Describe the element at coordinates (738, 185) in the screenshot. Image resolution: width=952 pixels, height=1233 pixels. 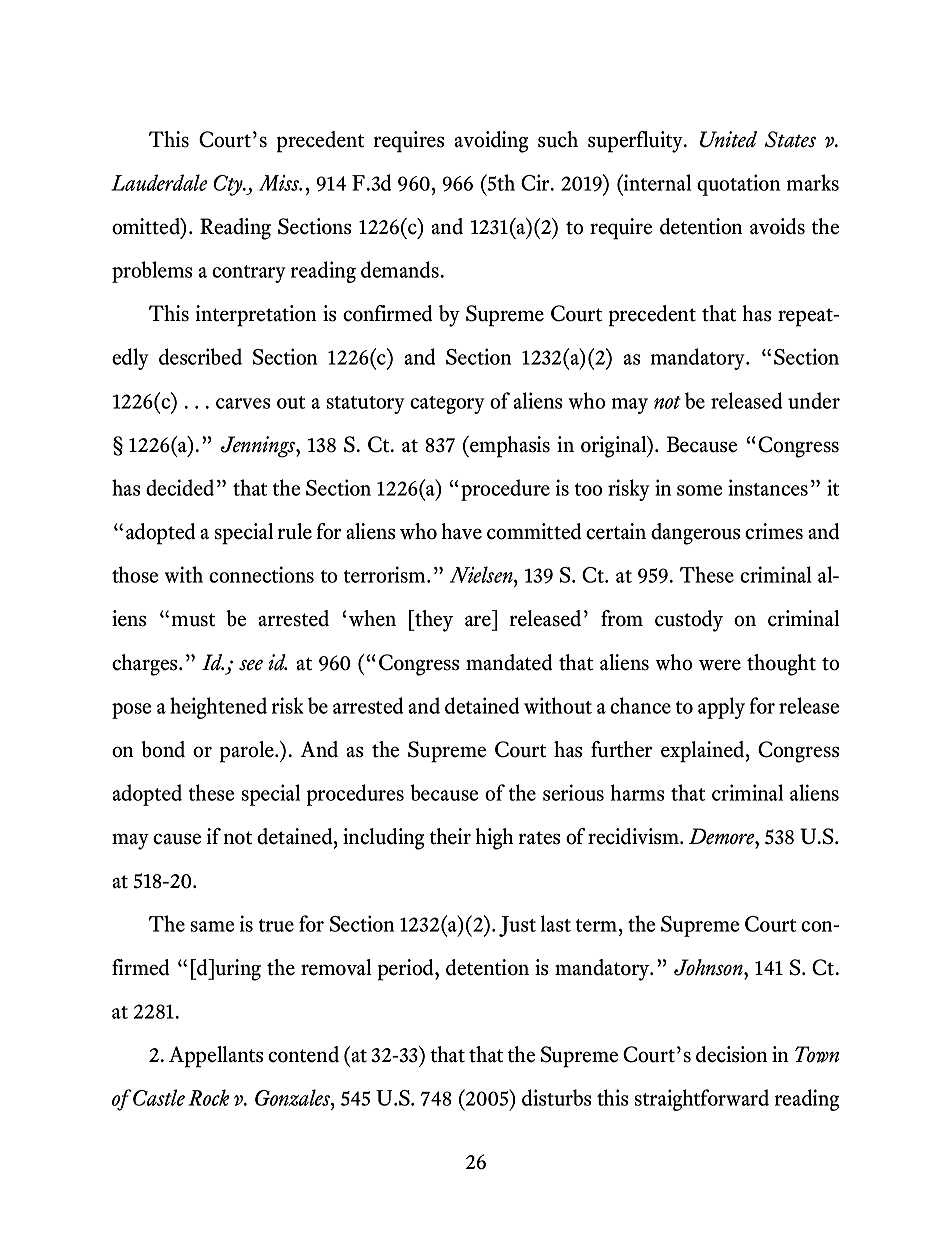
I see `quotation` at that location.
